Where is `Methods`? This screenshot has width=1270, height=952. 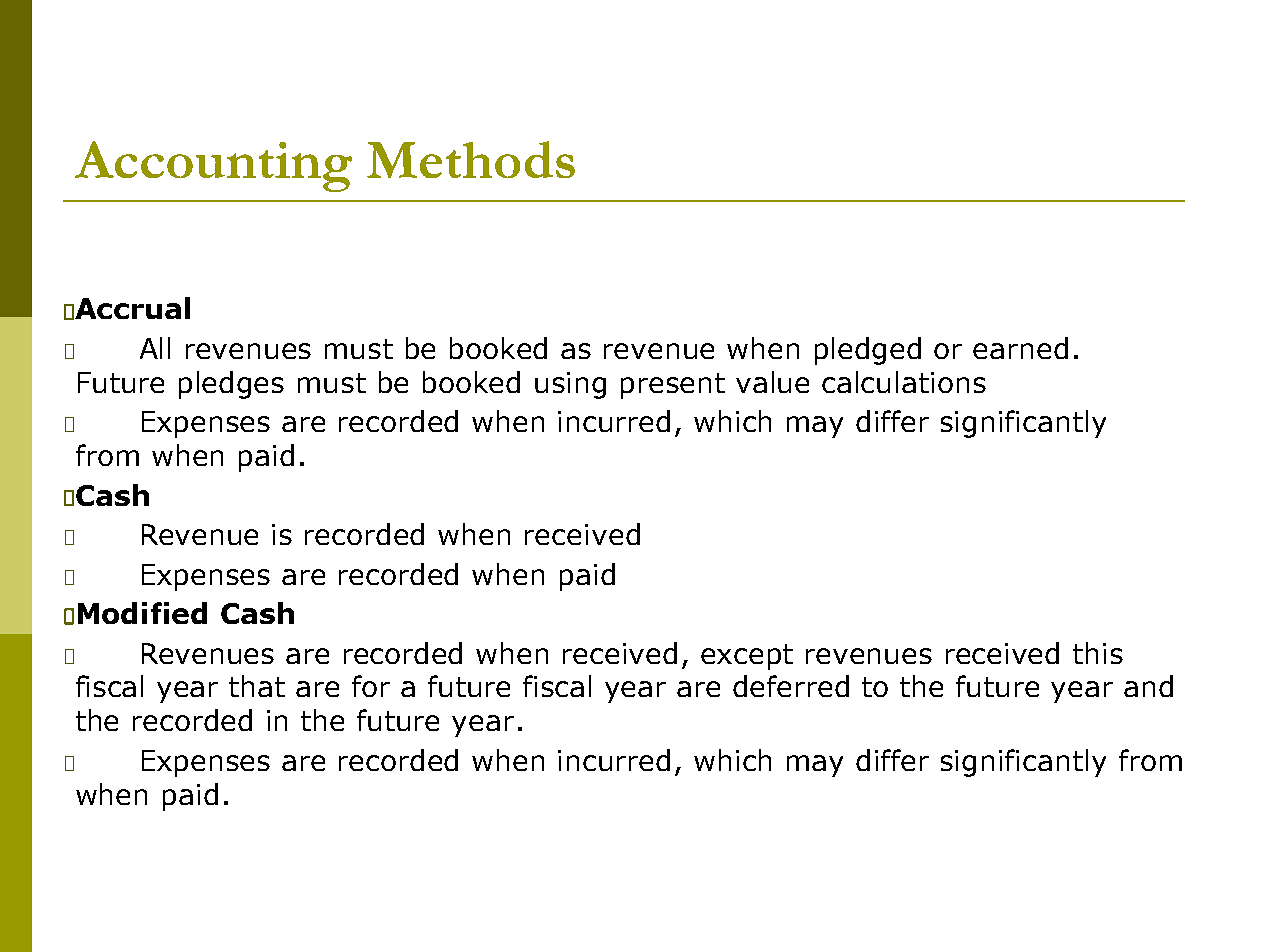
Methods is located at coordinates (471, 159).
